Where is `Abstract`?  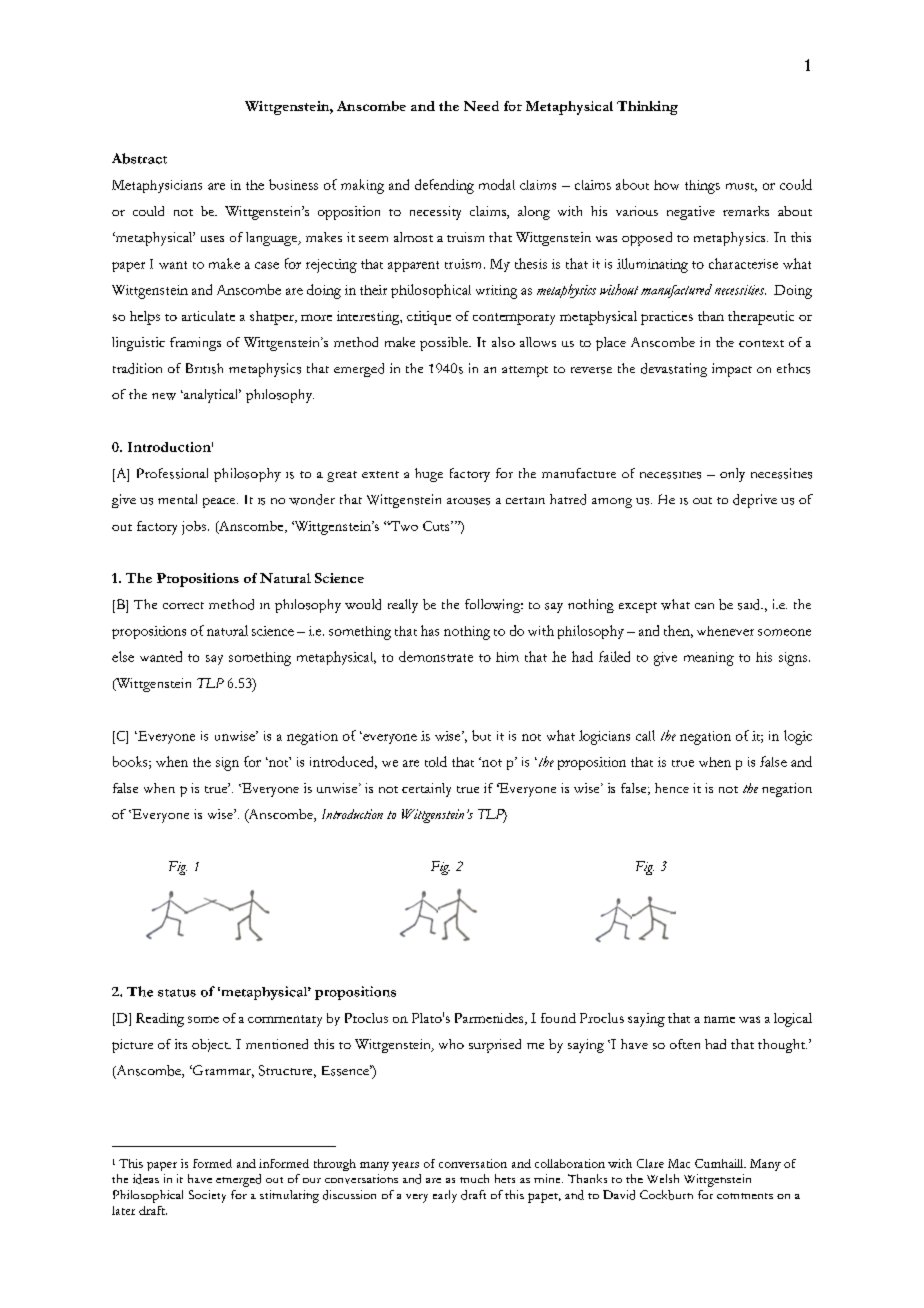
Abstract is located at coordinates (139, 158).
